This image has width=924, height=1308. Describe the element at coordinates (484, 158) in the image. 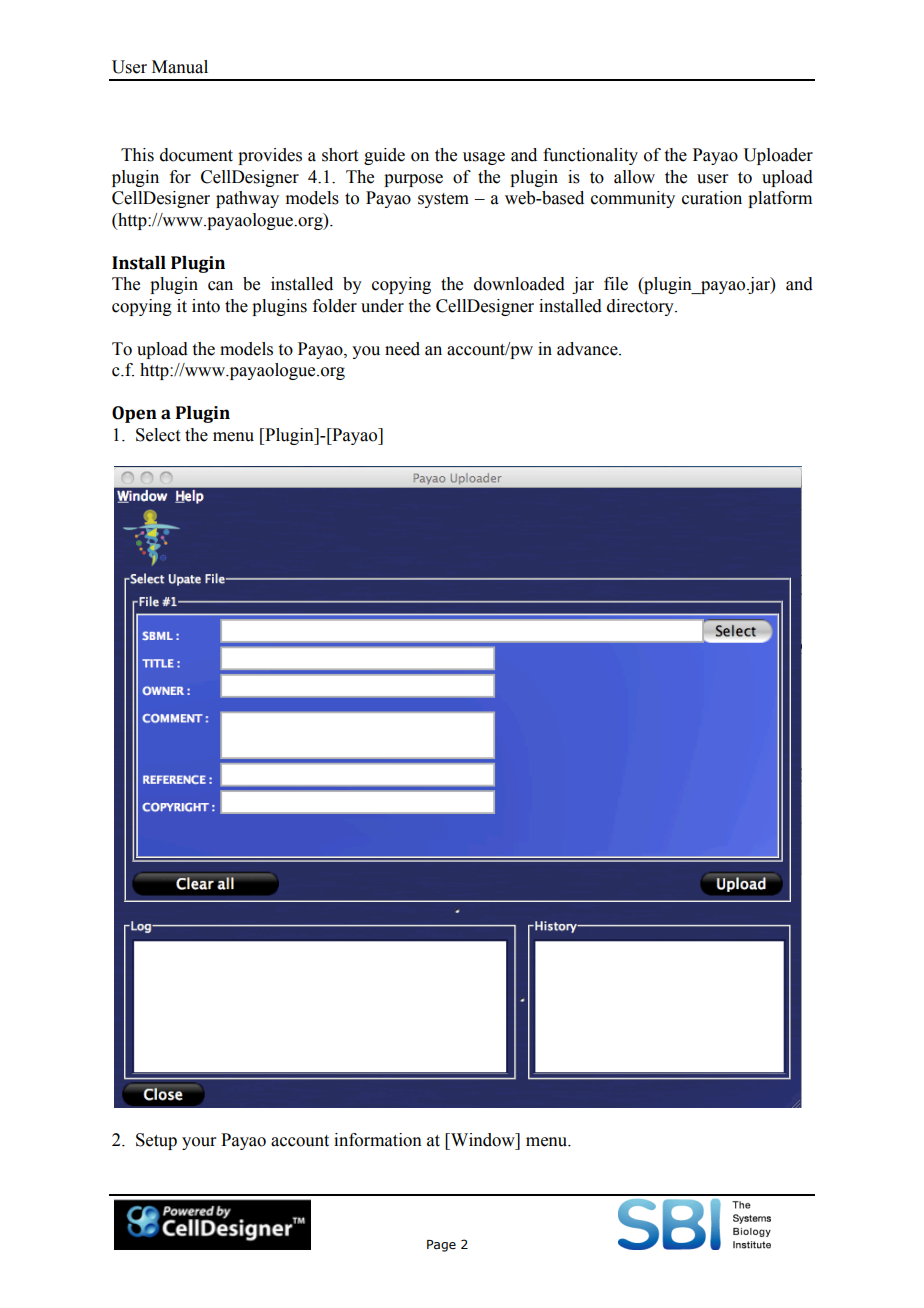

I see `usage` at that location.
